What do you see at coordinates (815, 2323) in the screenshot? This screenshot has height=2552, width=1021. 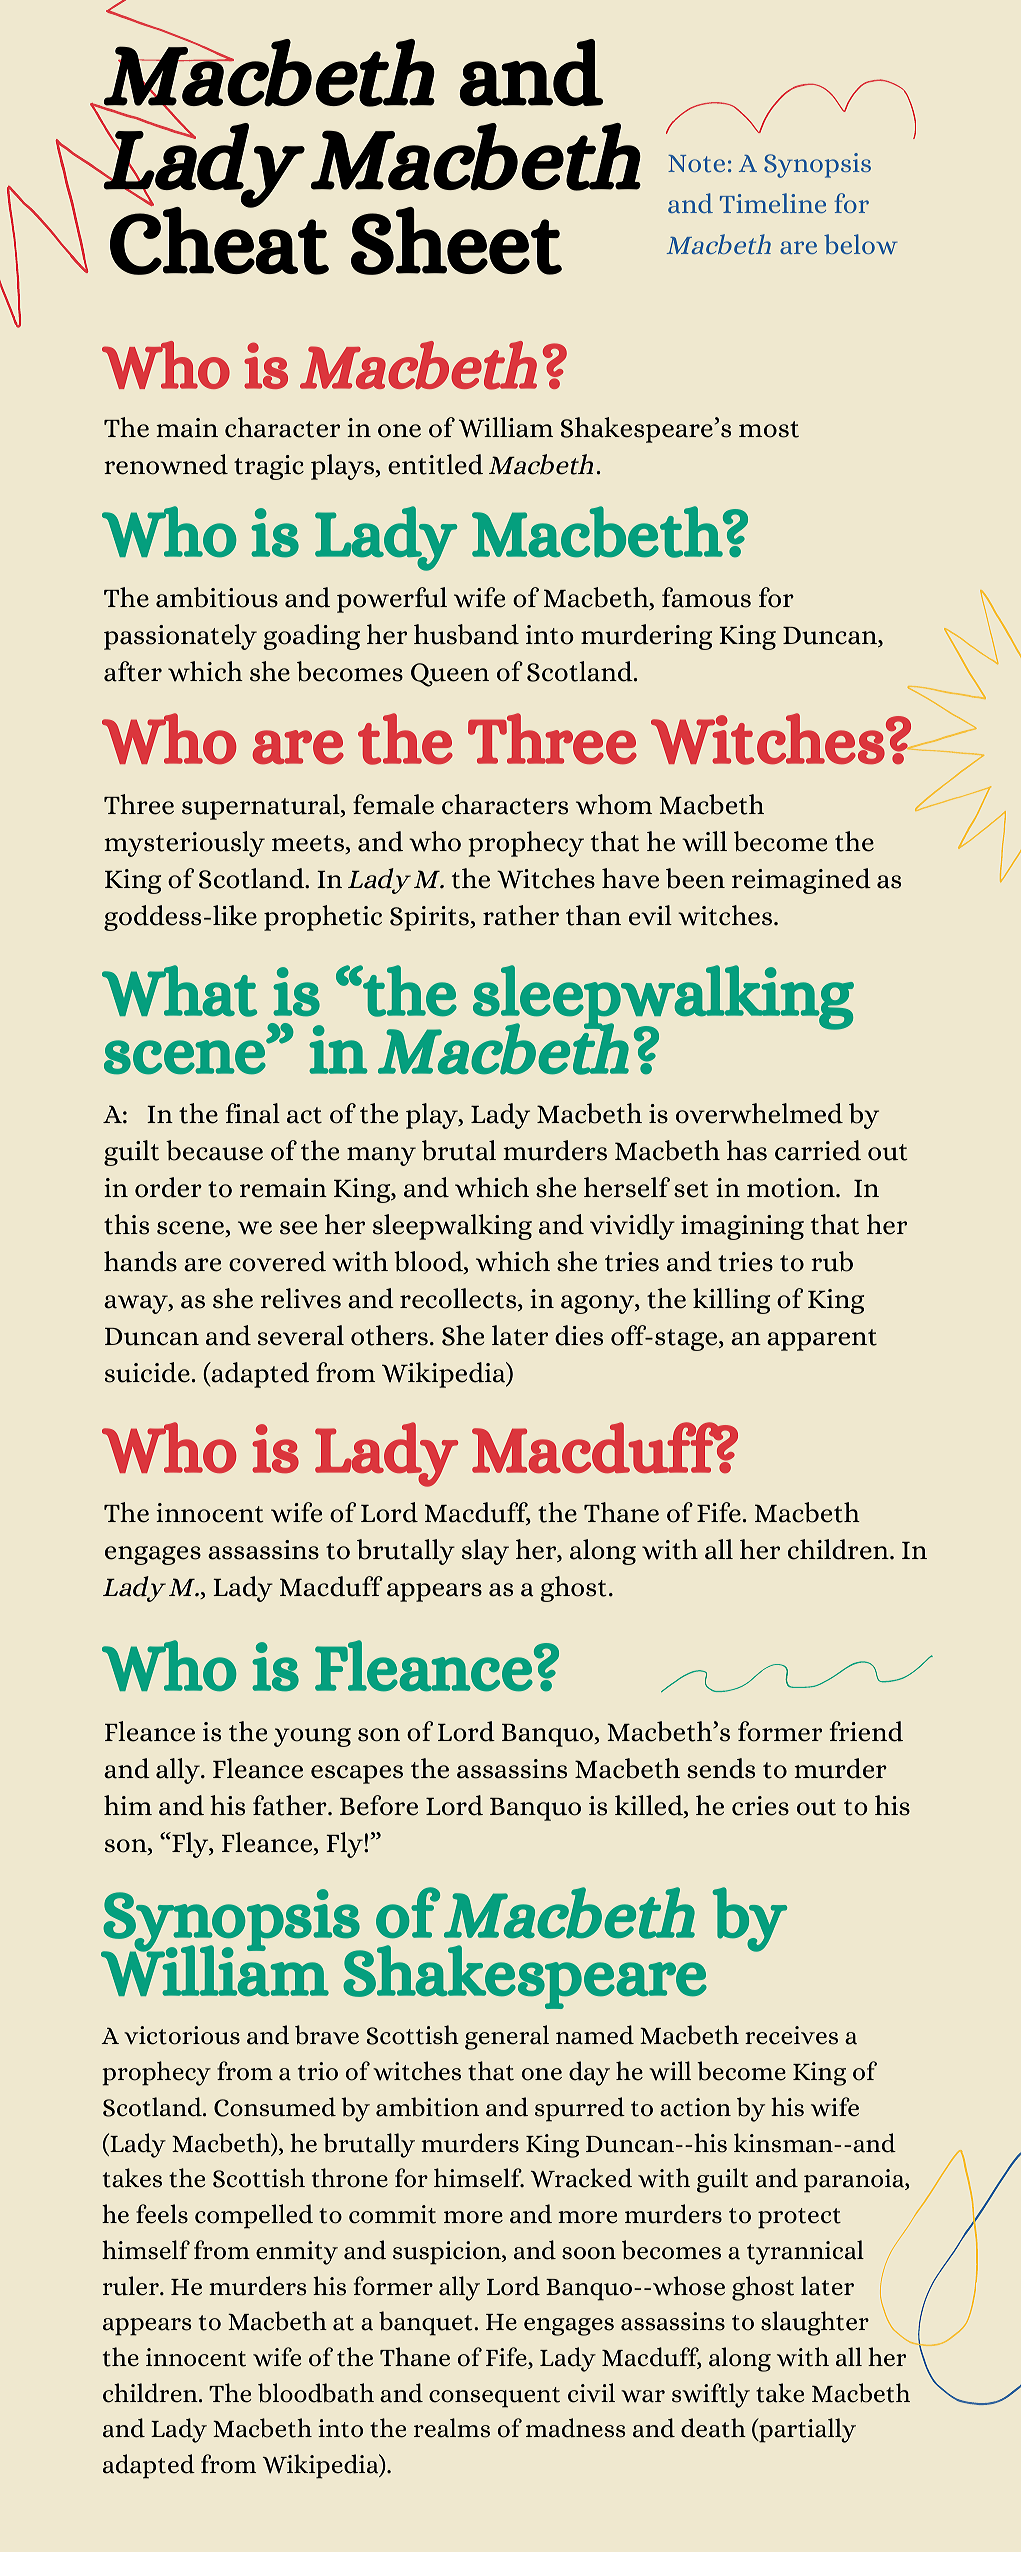 I see `slaughter` at bounding box center [815, 2323].
